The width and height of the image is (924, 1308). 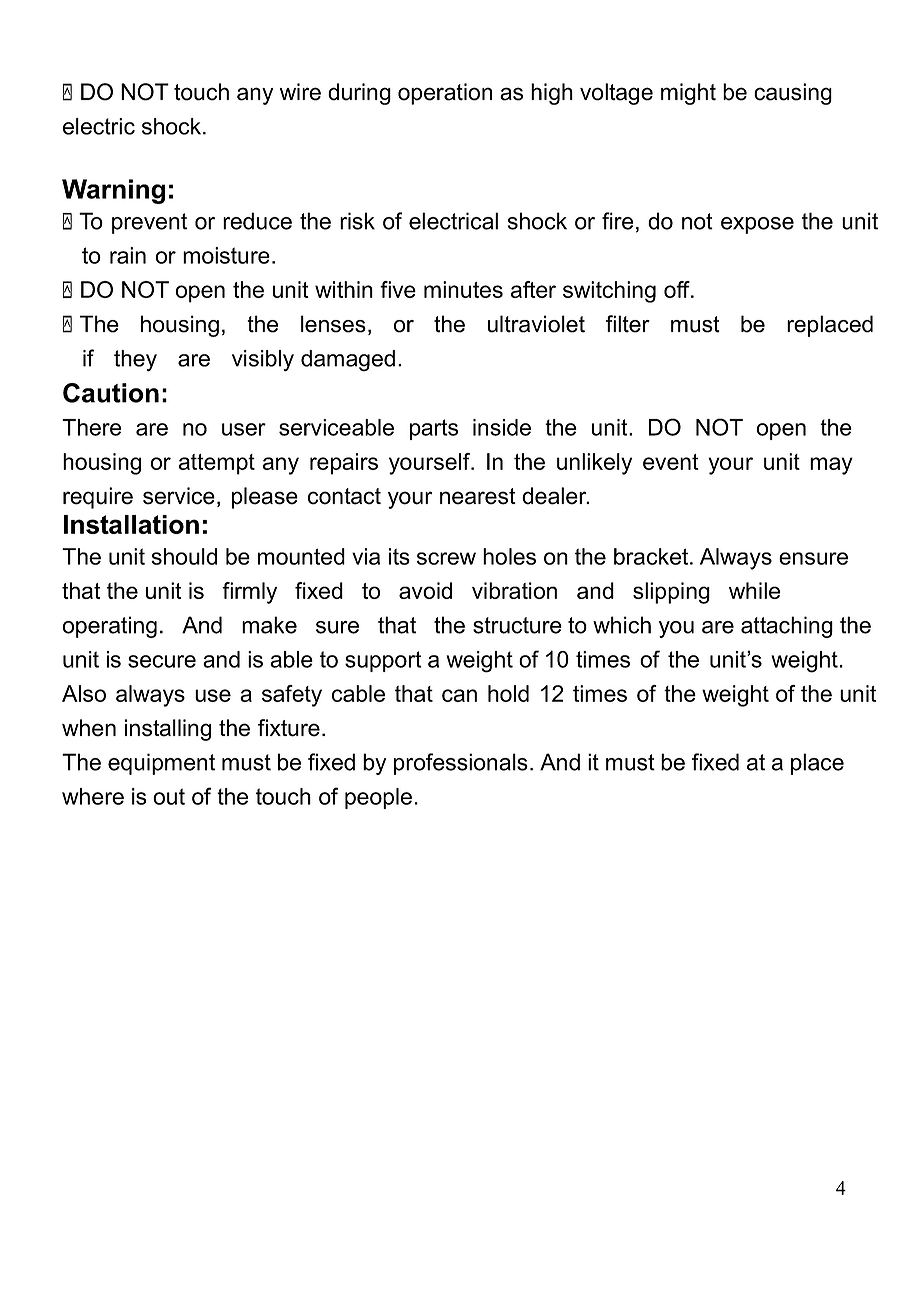 What do you see at coordinates (161, 764) in the image?
I see `equipment` at bounding box center [161, 764].
